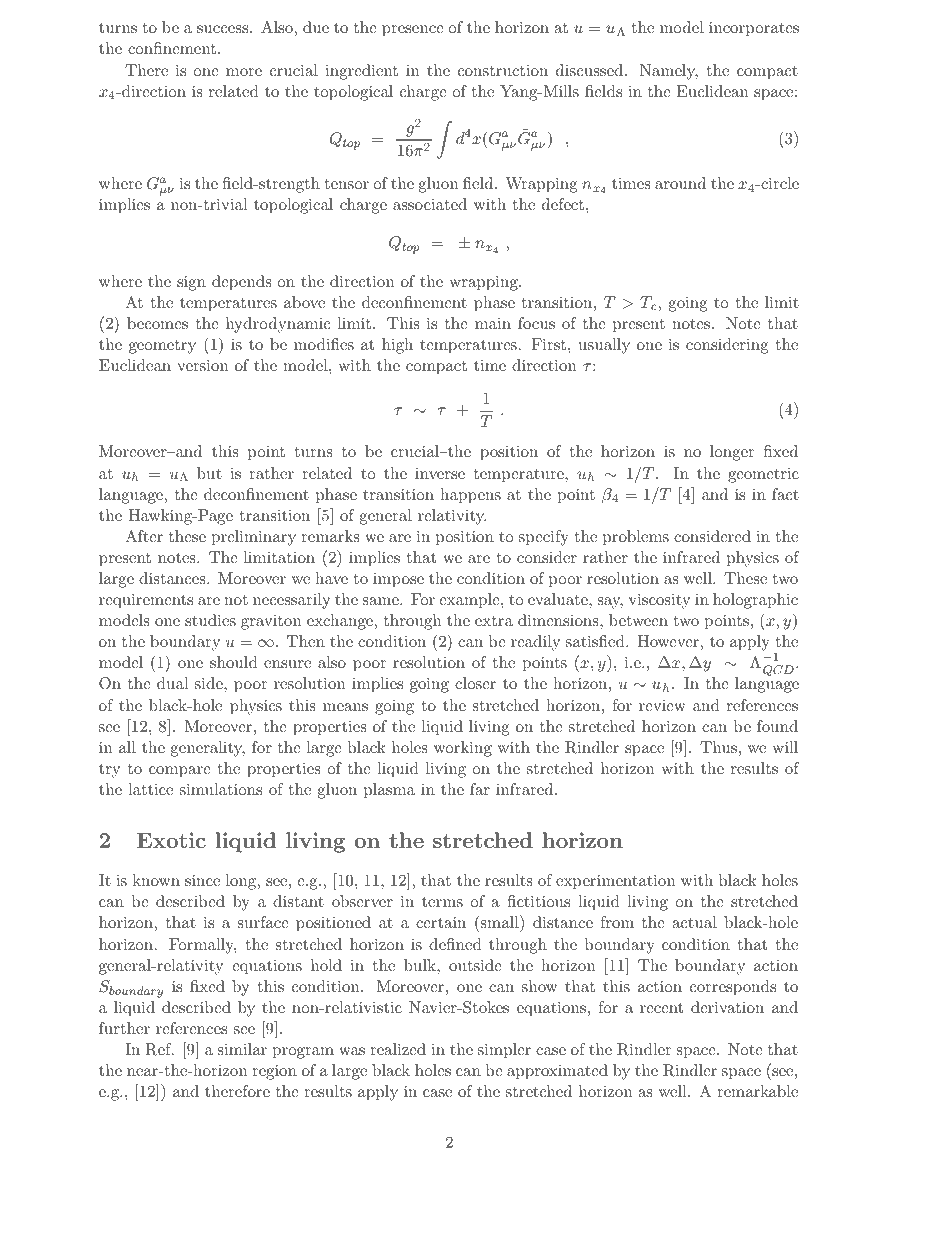 This screenshot has height=1233, width=952. Describe the element at coordinates (757, 1091) in the screenshot. I see `remarkable` at that location.
